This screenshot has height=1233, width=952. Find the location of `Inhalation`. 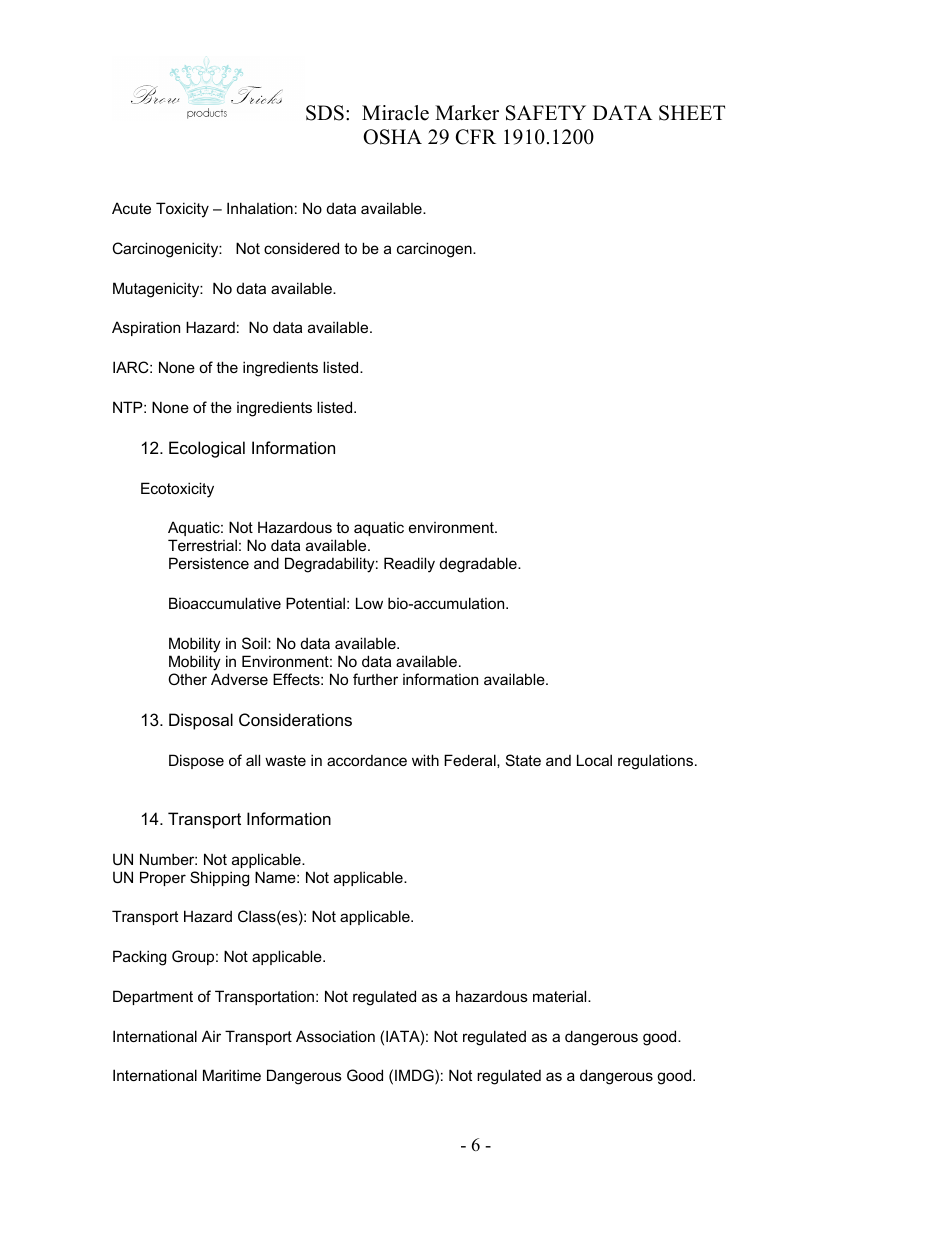

Inhalation is located at coordinates (260, 208).
